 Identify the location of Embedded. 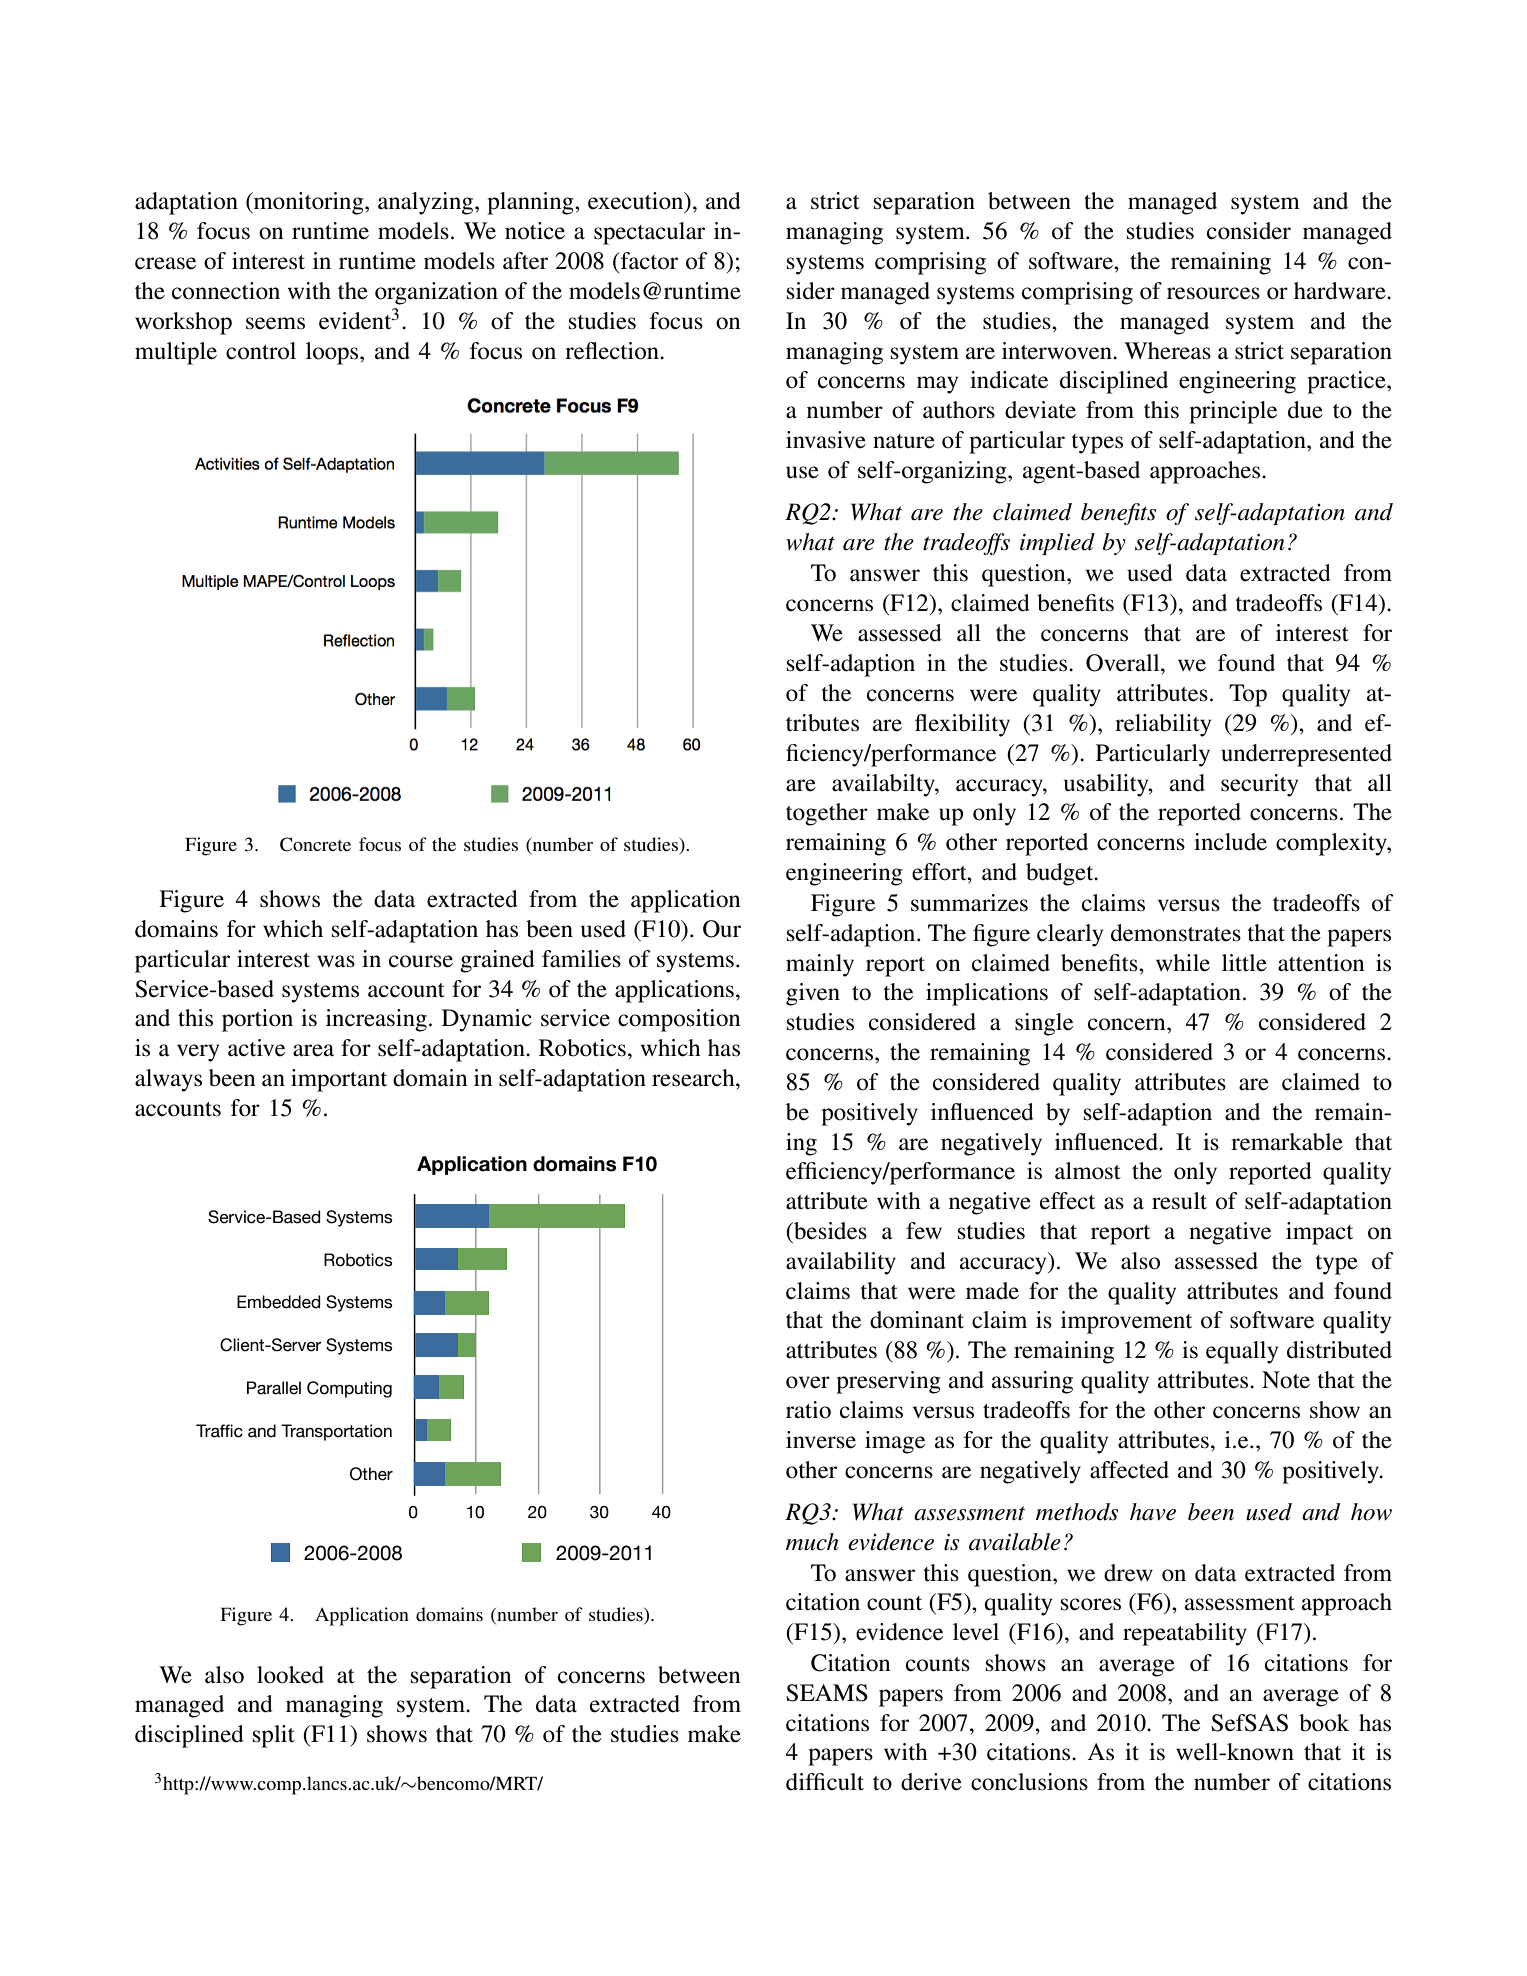
(279, 1302).
